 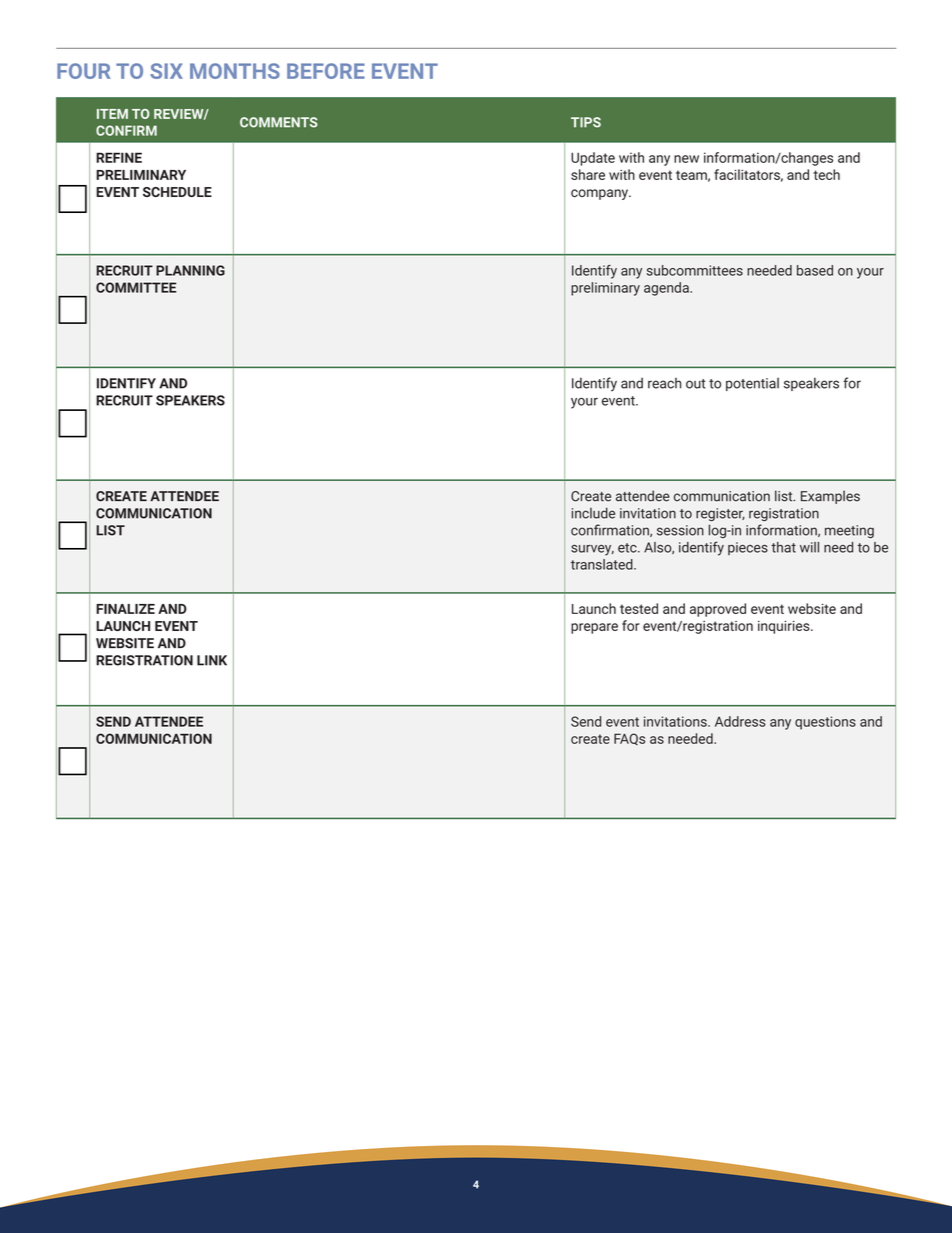 What do you see at coordinates (125, 609) in the screenshot?
I see `FINALIZE` at bounding box center [125, 609].
